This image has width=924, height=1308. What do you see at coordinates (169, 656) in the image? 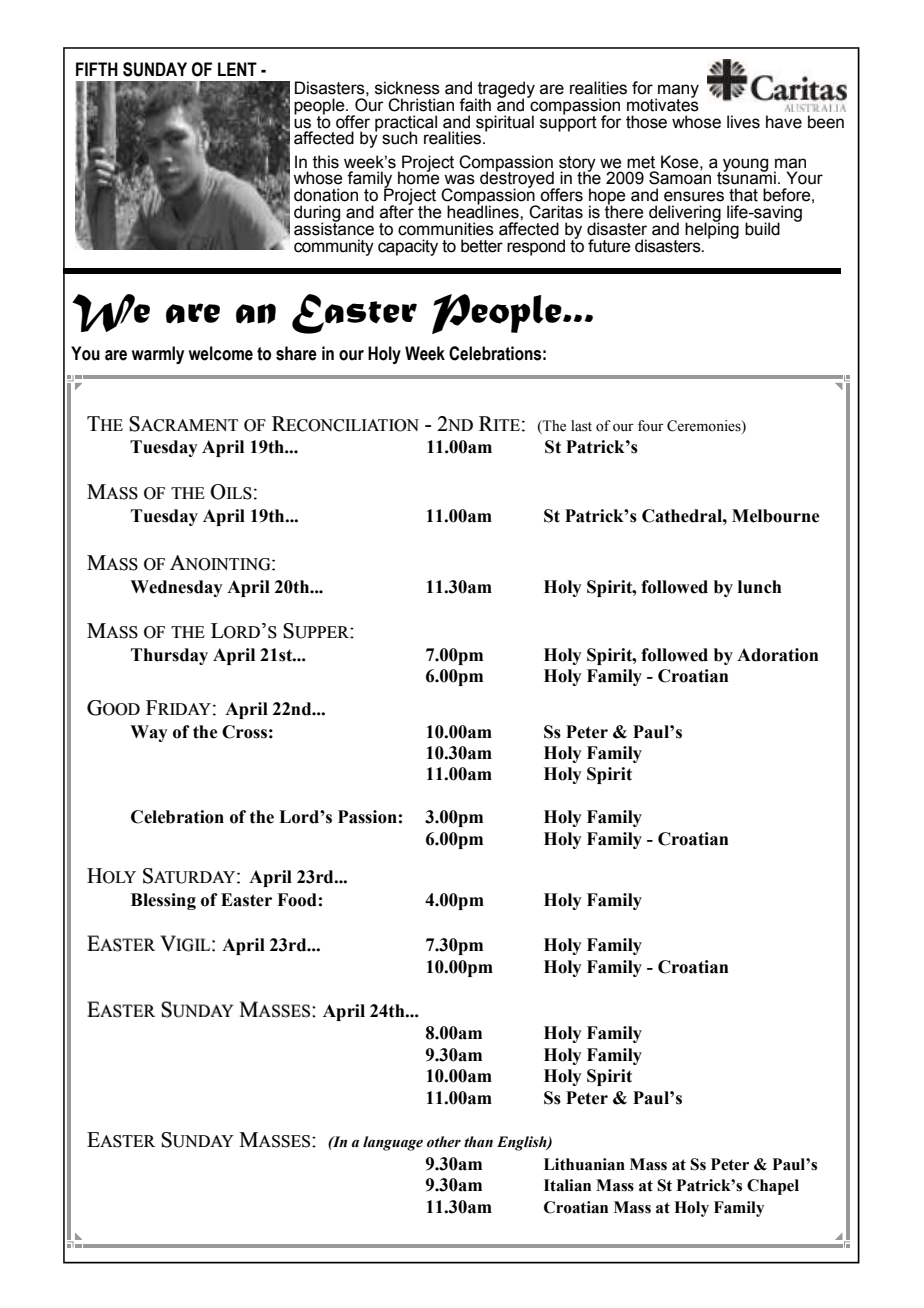
I see `Thursday` at bounding box center [169, 656].
